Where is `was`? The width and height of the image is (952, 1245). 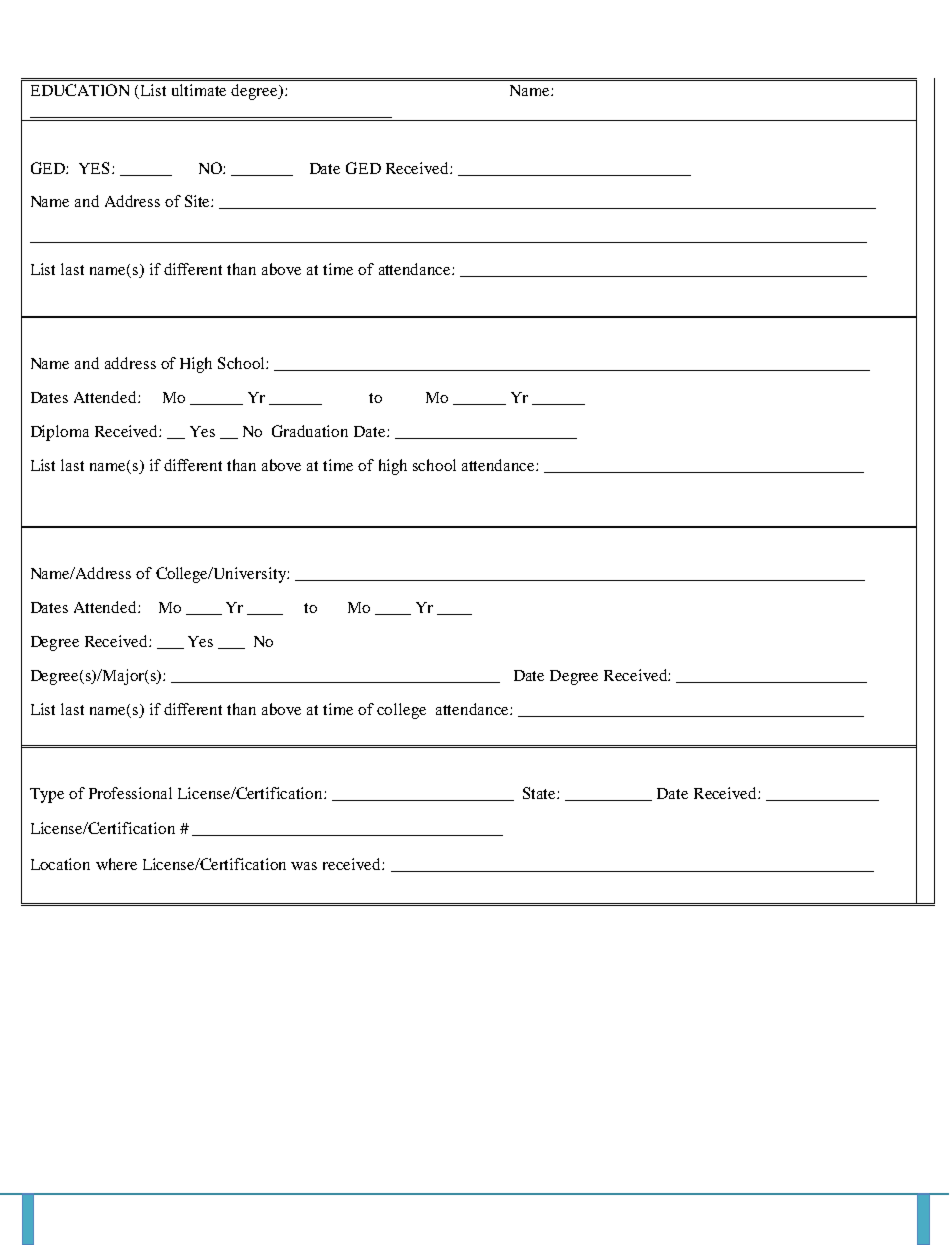
was is located at coordinates (304, 866).
